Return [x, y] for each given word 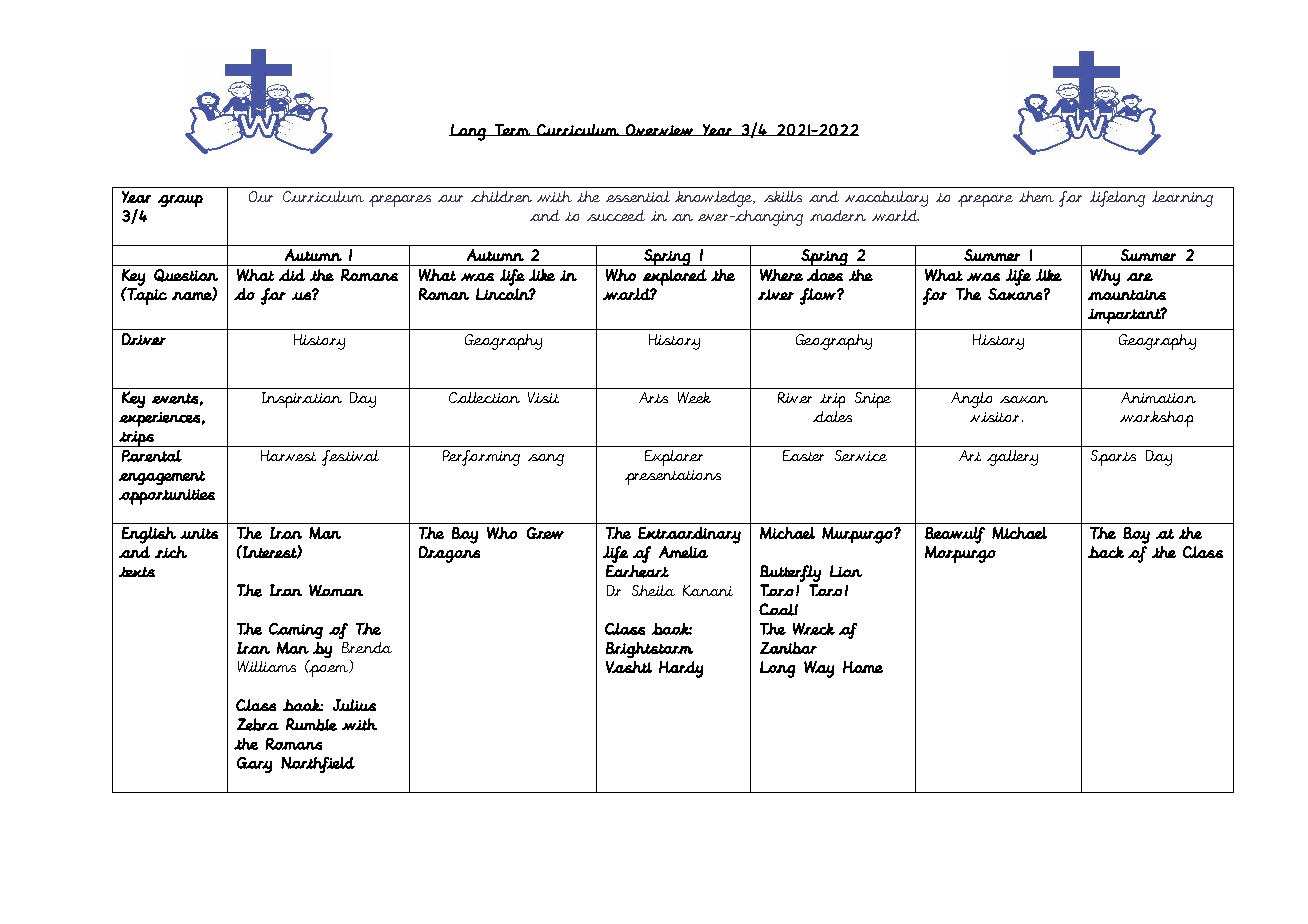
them [1036, 196]
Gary [254, 765]
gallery [1012, 458]
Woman [336, 590]
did [292, 275]
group [180, 201]
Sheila [653, 590]
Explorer [674, 458]
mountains [1127, 295]
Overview [660, 130]
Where [781, 275]
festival [350, 458]
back [1106, 552]
